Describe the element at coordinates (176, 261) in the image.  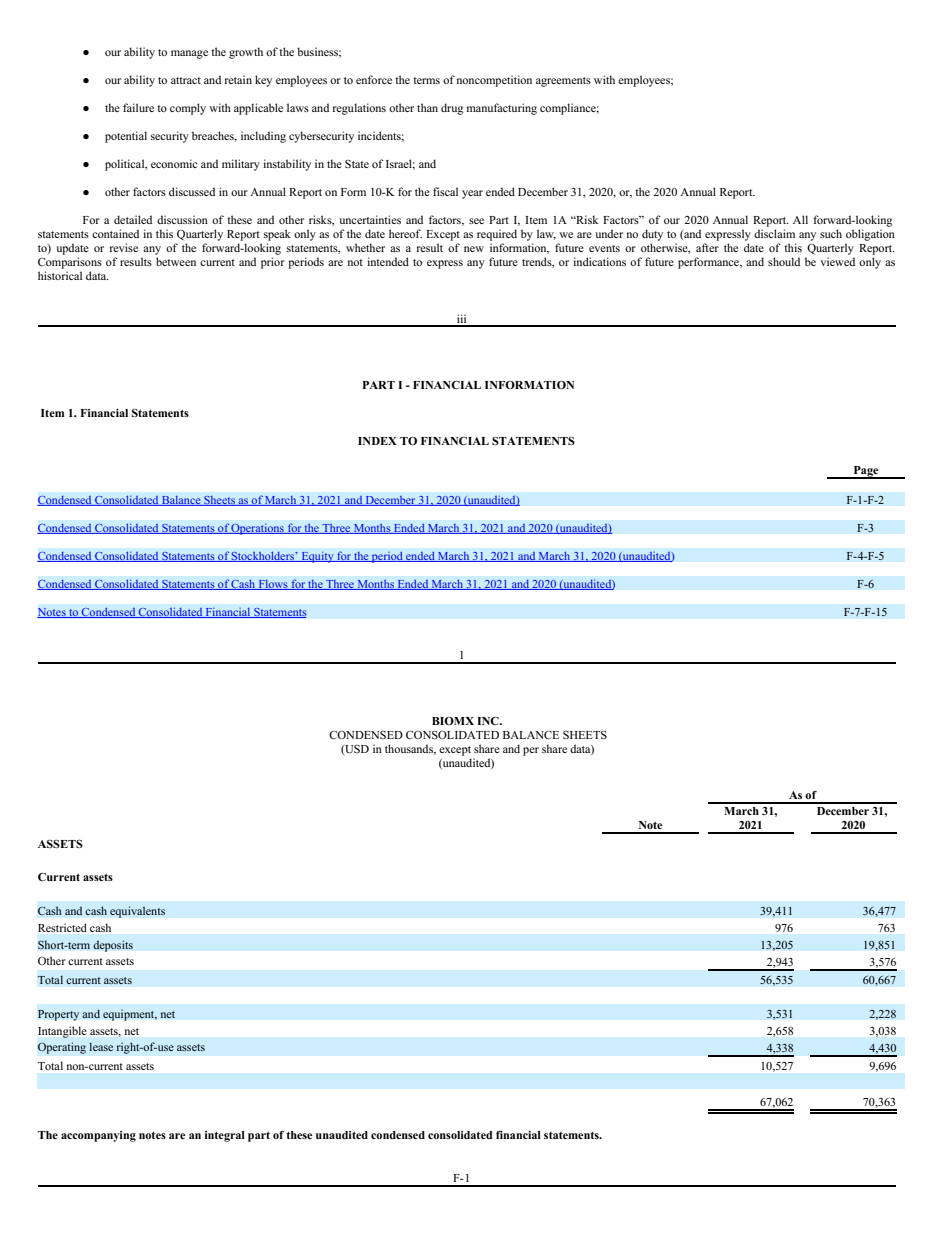
I see `between` at that location.
